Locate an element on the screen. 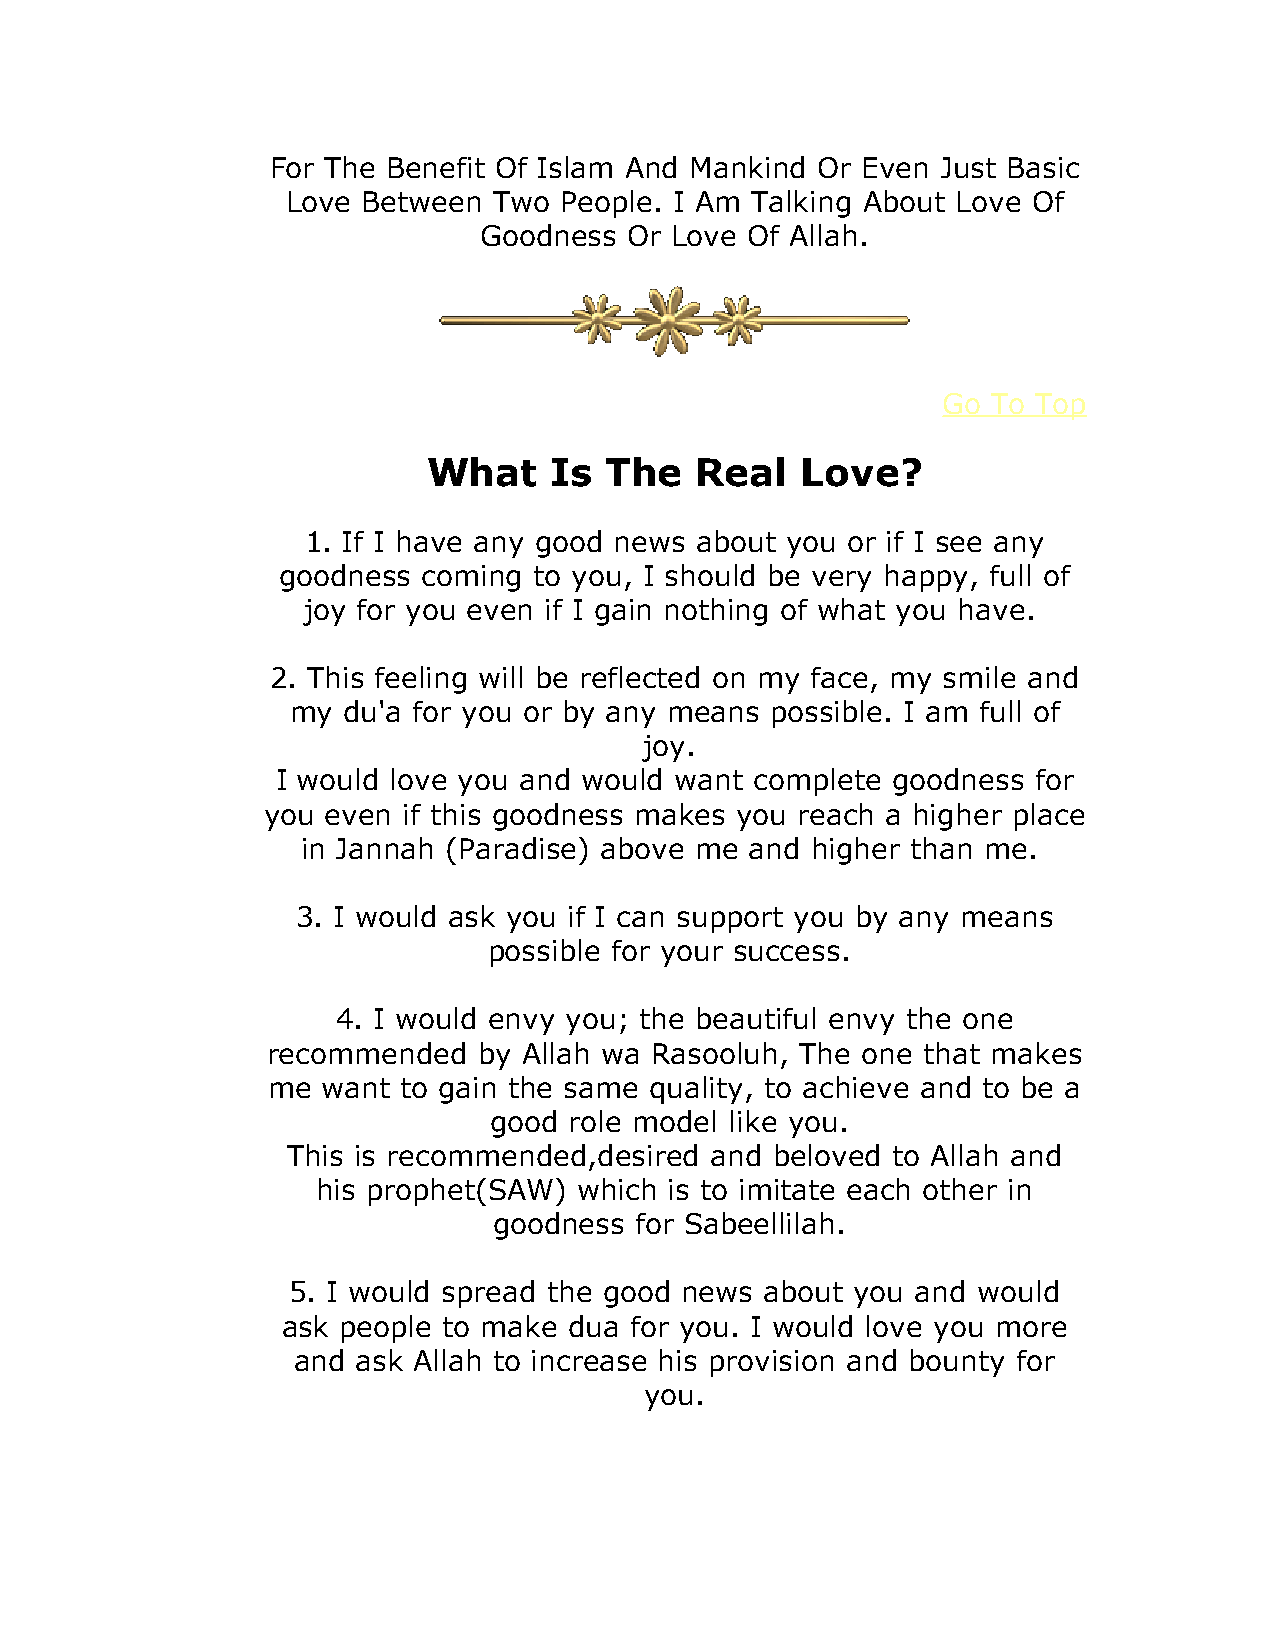 The height and width of the screenshot is (1648, 1274). feeling is located at coordinates (420, 680).
